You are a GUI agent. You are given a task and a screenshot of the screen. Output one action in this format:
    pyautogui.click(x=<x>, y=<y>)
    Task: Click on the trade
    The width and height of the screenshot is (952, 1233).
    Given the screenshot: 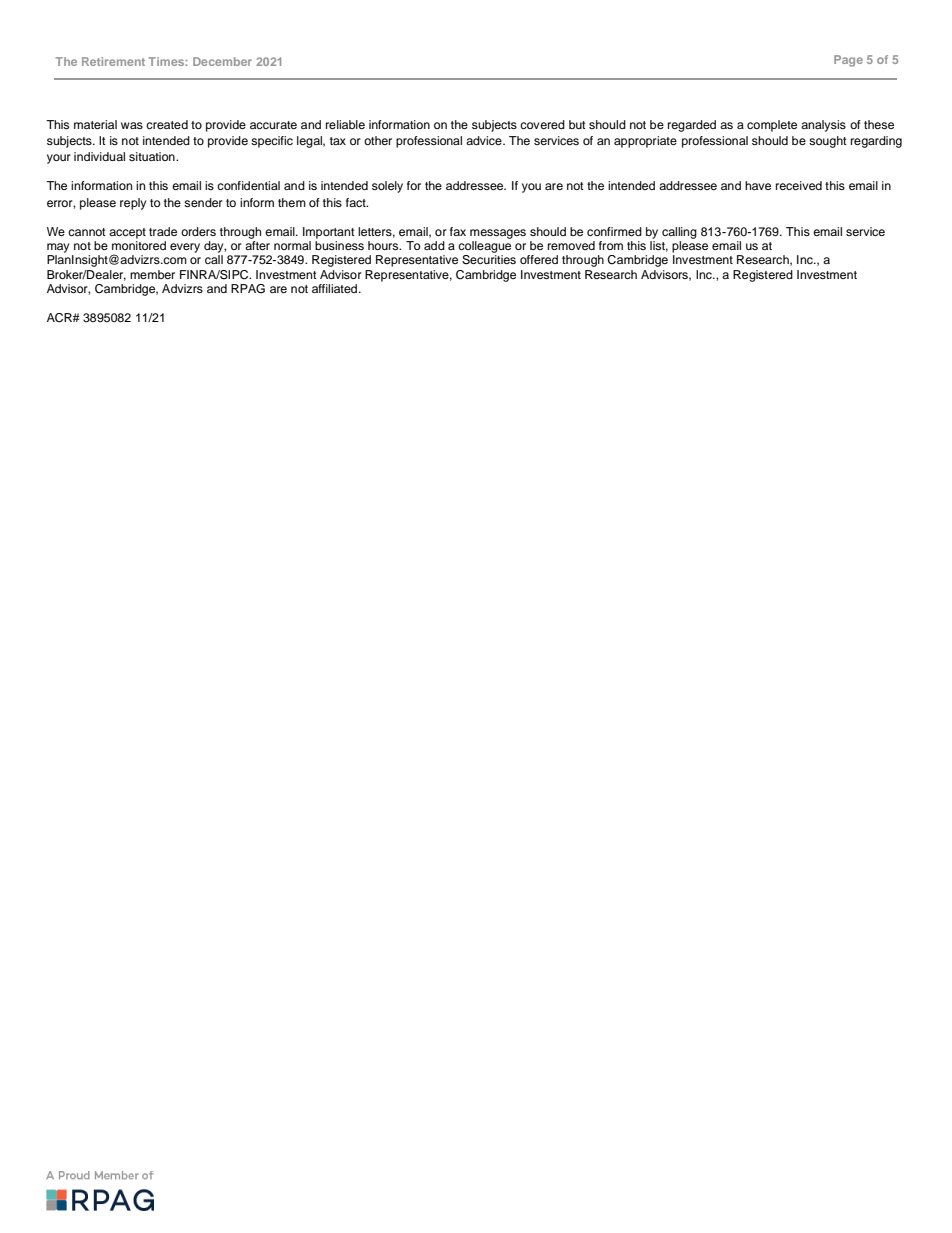 What is the action you would take?
    pyautogui.click(x=163, y=231)
